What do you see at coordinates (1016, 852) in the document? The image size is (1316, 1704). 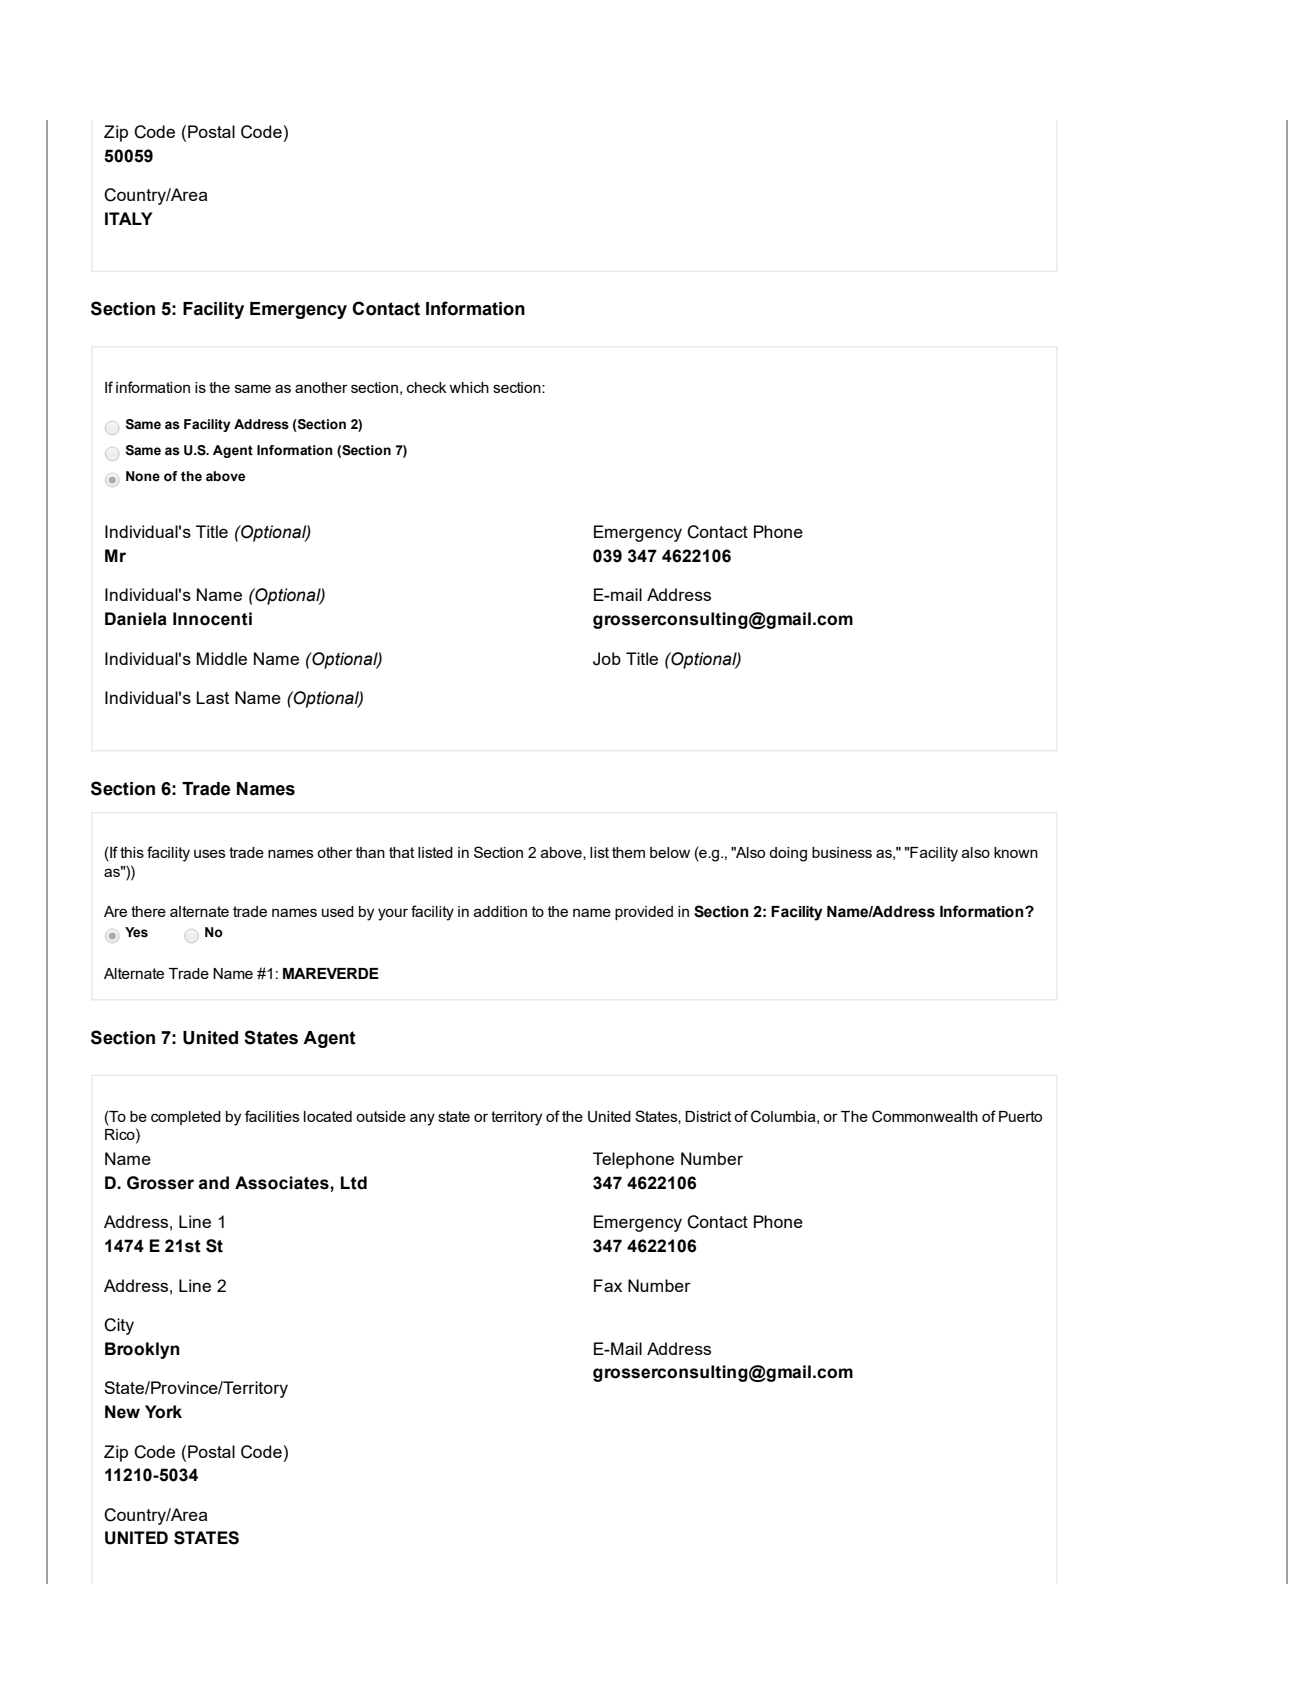 I see `known` at bounding box center [1016, 852].
